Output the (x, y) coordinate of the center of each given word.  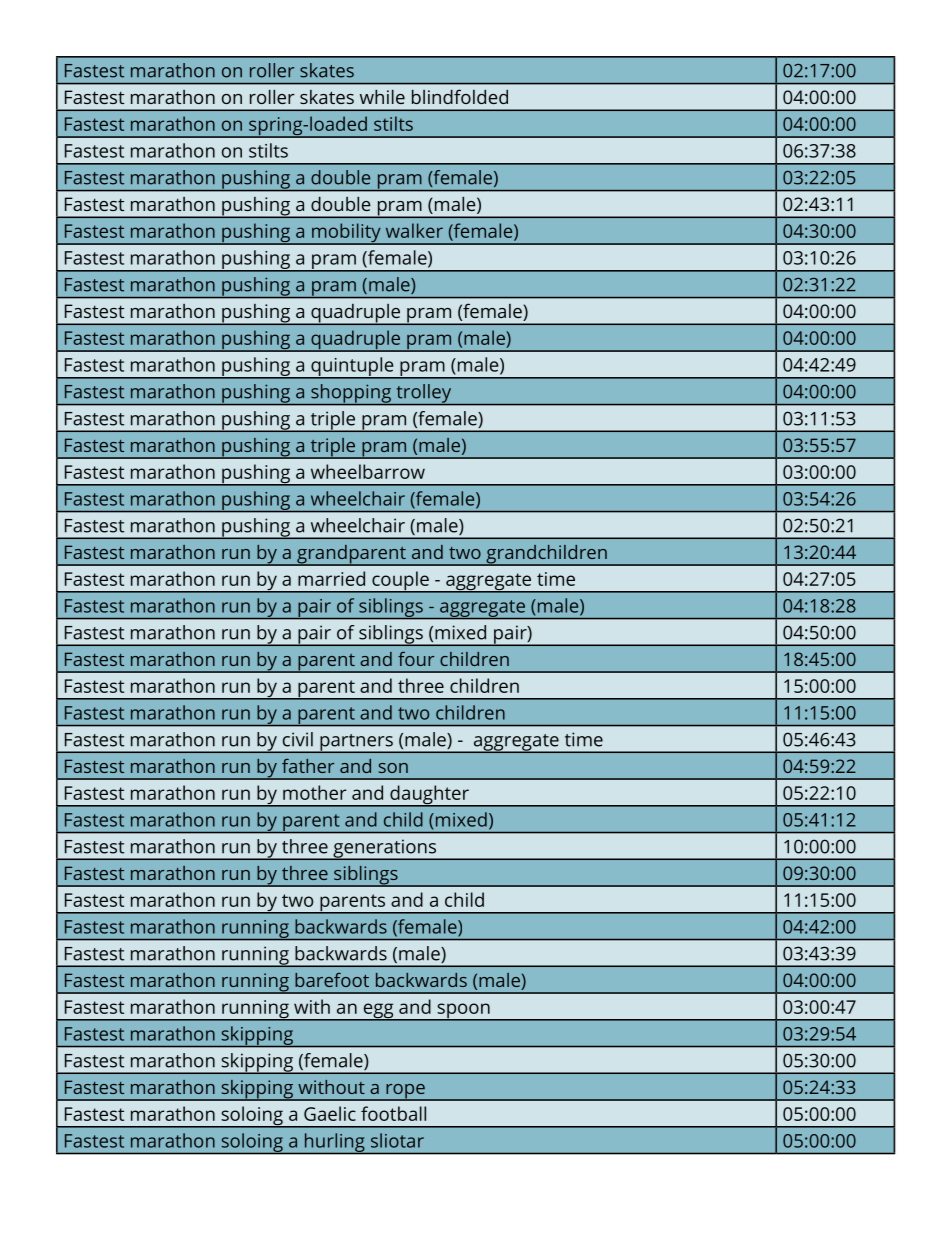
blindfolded (460, 96)
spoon (463, 1012)
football (393, 1113)
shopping (351, 394)
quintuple (352, 368)
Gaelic (330, 1113)
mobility (346, 234)
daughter (429, 796)
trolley (424, 394)
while (382, 97)
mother (315, 792)
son (393, 768)
